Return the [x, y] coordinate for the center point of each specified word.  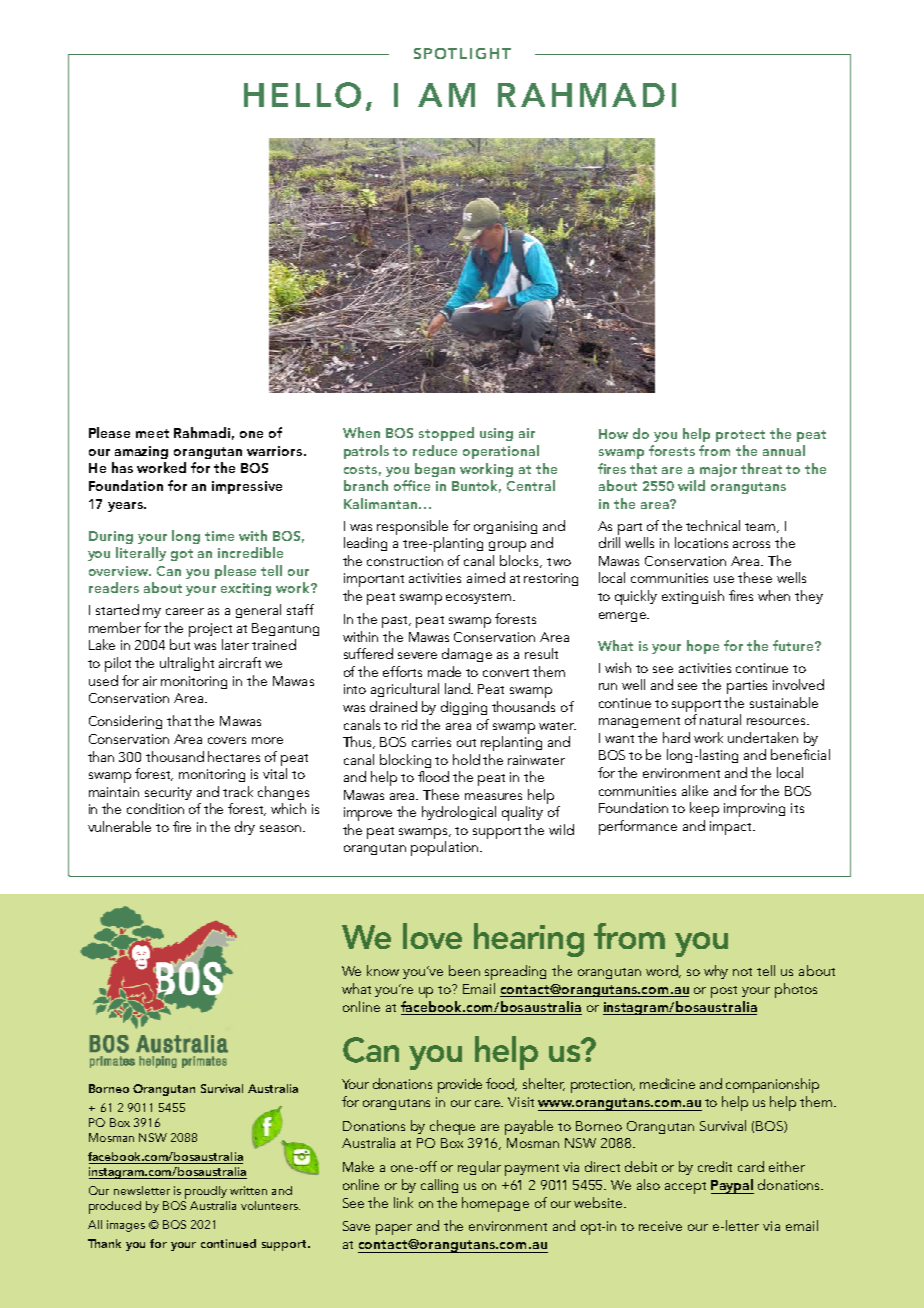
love [432, 936]
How [613, 434]
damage [467, 655]
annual [784, 450]
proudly [206, 1192]
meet [152, 433]
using [496, 434]
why [716, 972]
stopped [446, 434]
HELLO [302, 95]
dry [245, 828]
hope [703, 647]
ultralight [187, 664]
